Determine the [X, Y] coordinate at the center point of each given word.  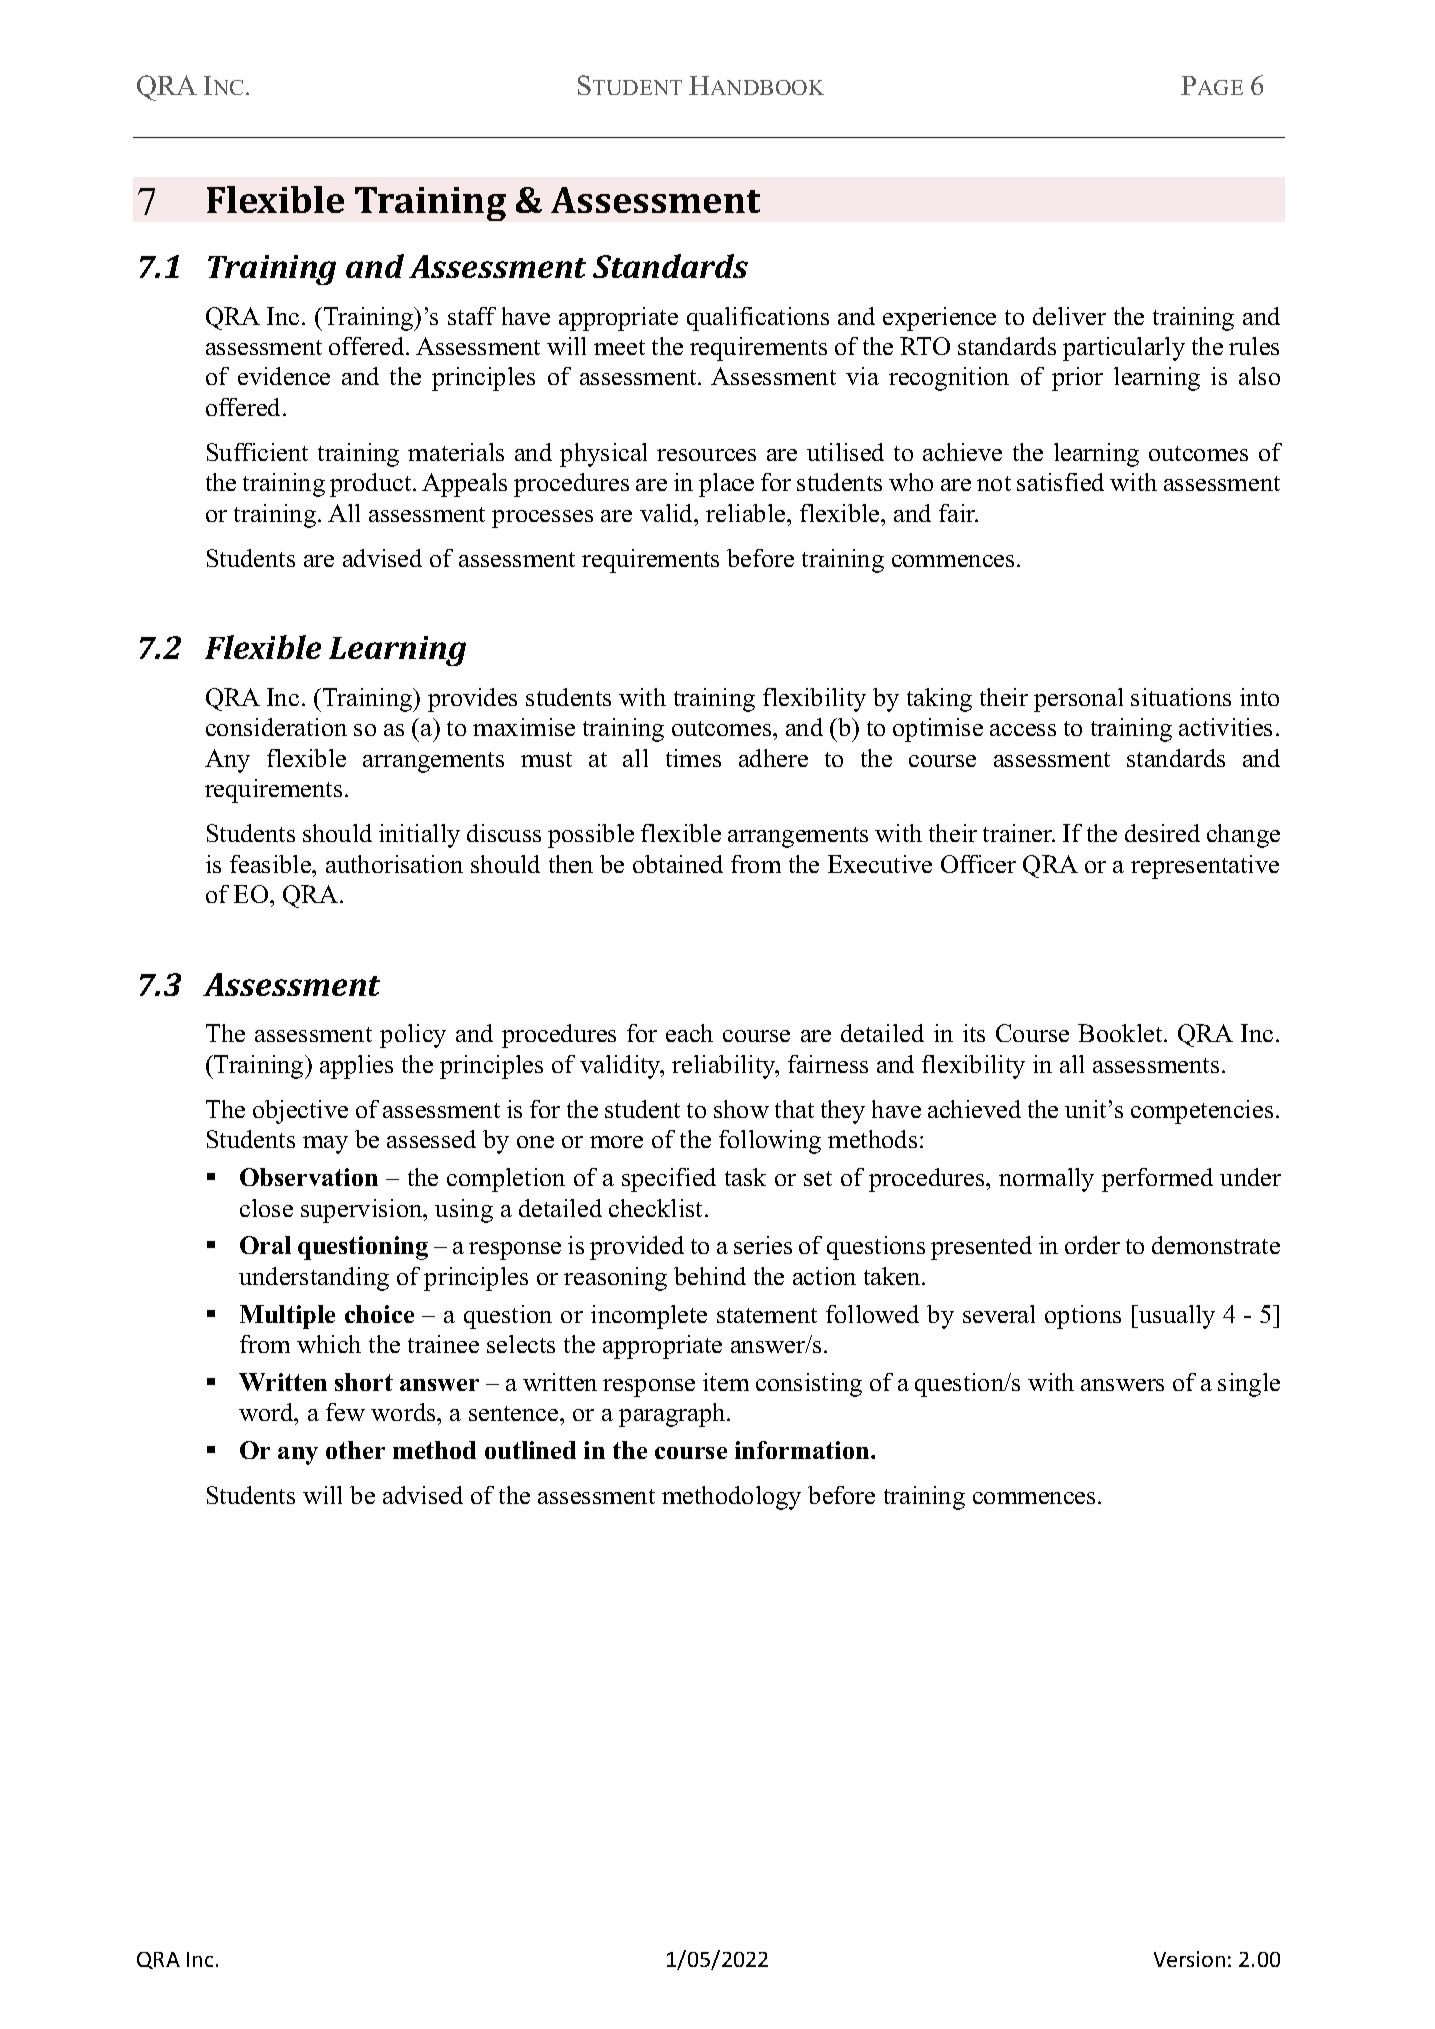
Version [1189, 1959]
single [1249, 1385]
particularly [1124, 349]
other [355, 1450]
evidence [284, 376]
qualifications [758, 319]
